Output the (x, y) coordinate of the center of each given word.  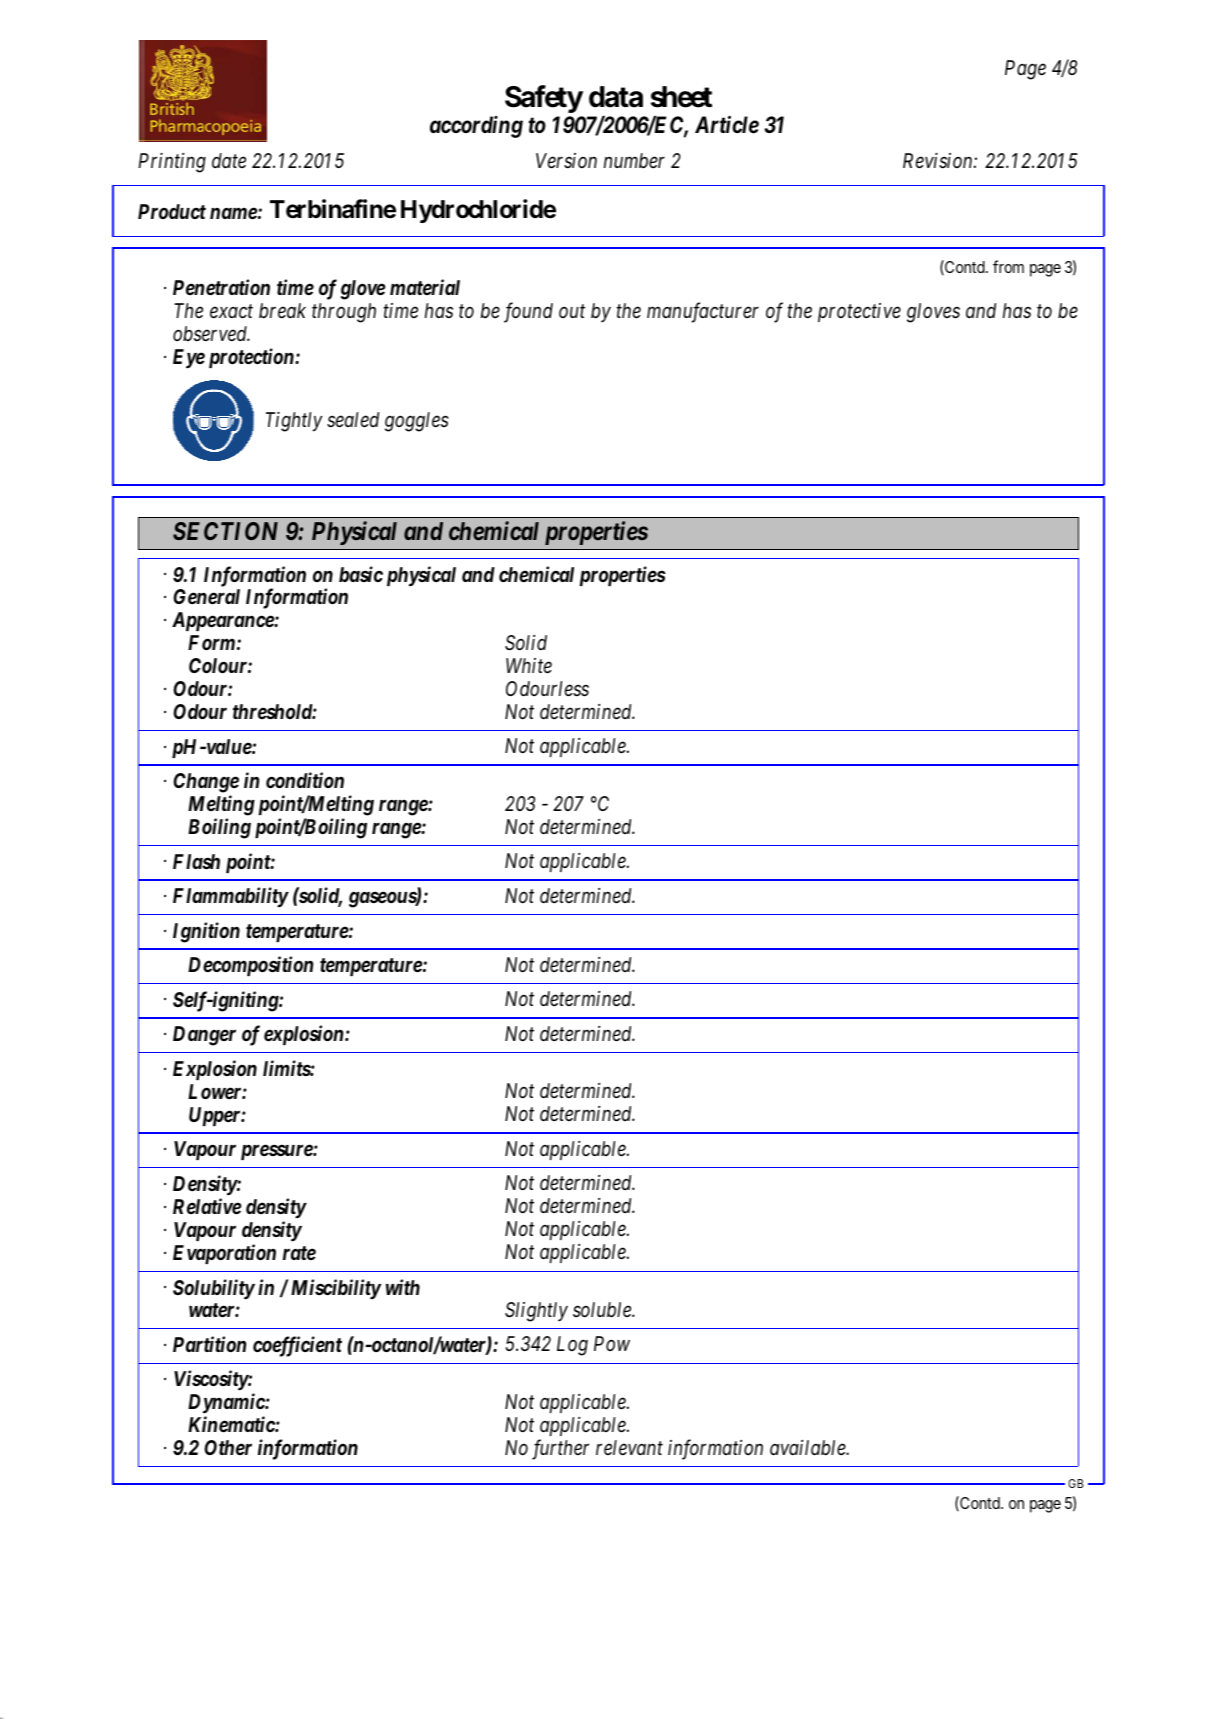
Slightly (536, 1312)
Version (566, 161)
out (572, 311)
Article (727, 125)
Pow (612, 1343)
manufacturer (703, 312)
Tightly (294, 422)
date (229, 160)
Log (572, 1346)
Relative (207, 1206)
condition (305, 780)
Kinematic (232, 1424)
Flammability (230, 897)
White (529, 666)
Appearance (223, 621)
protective (859, 312)
